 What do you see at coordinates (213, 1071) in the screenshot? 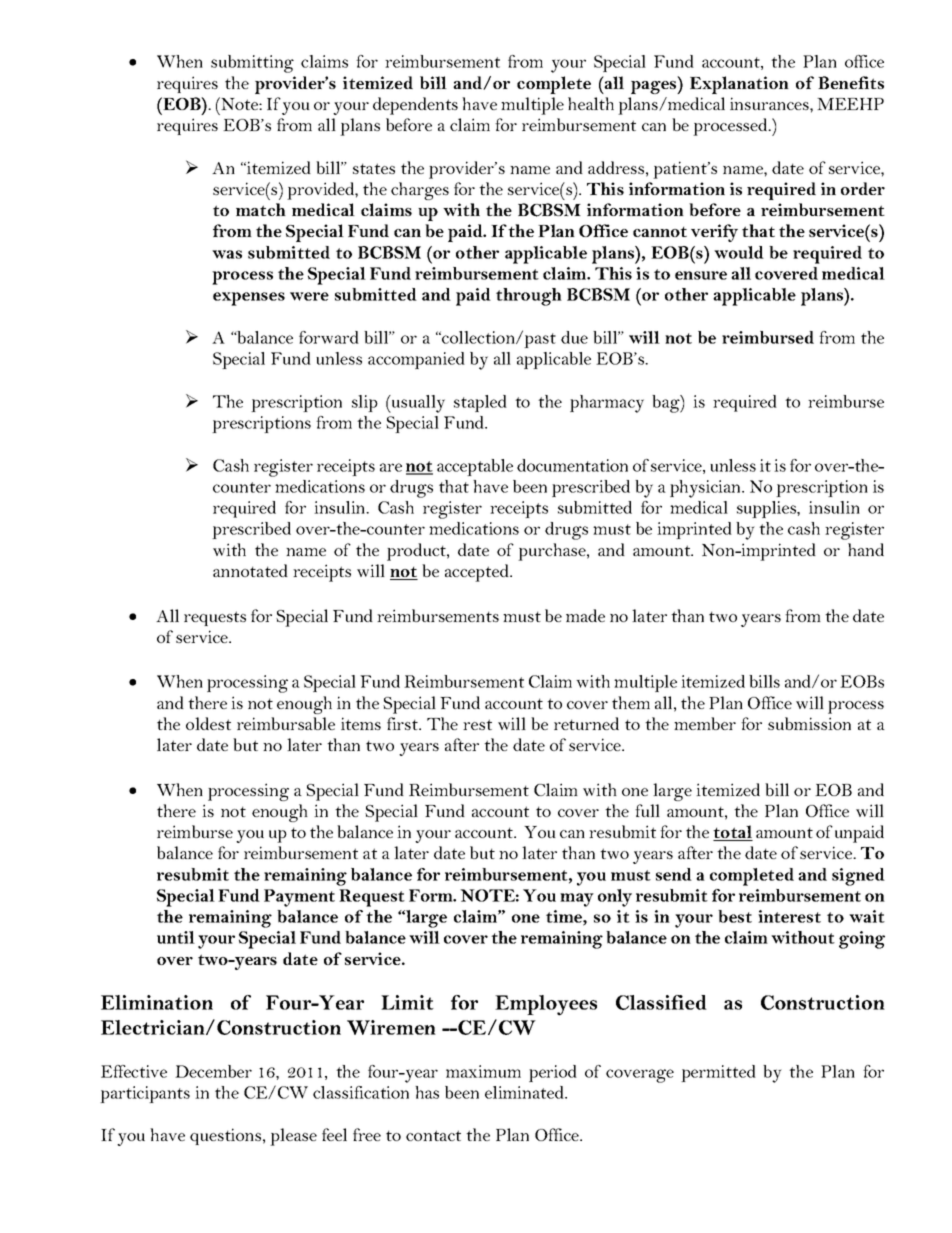
I see `December` at bounding box center [213, 1071].
